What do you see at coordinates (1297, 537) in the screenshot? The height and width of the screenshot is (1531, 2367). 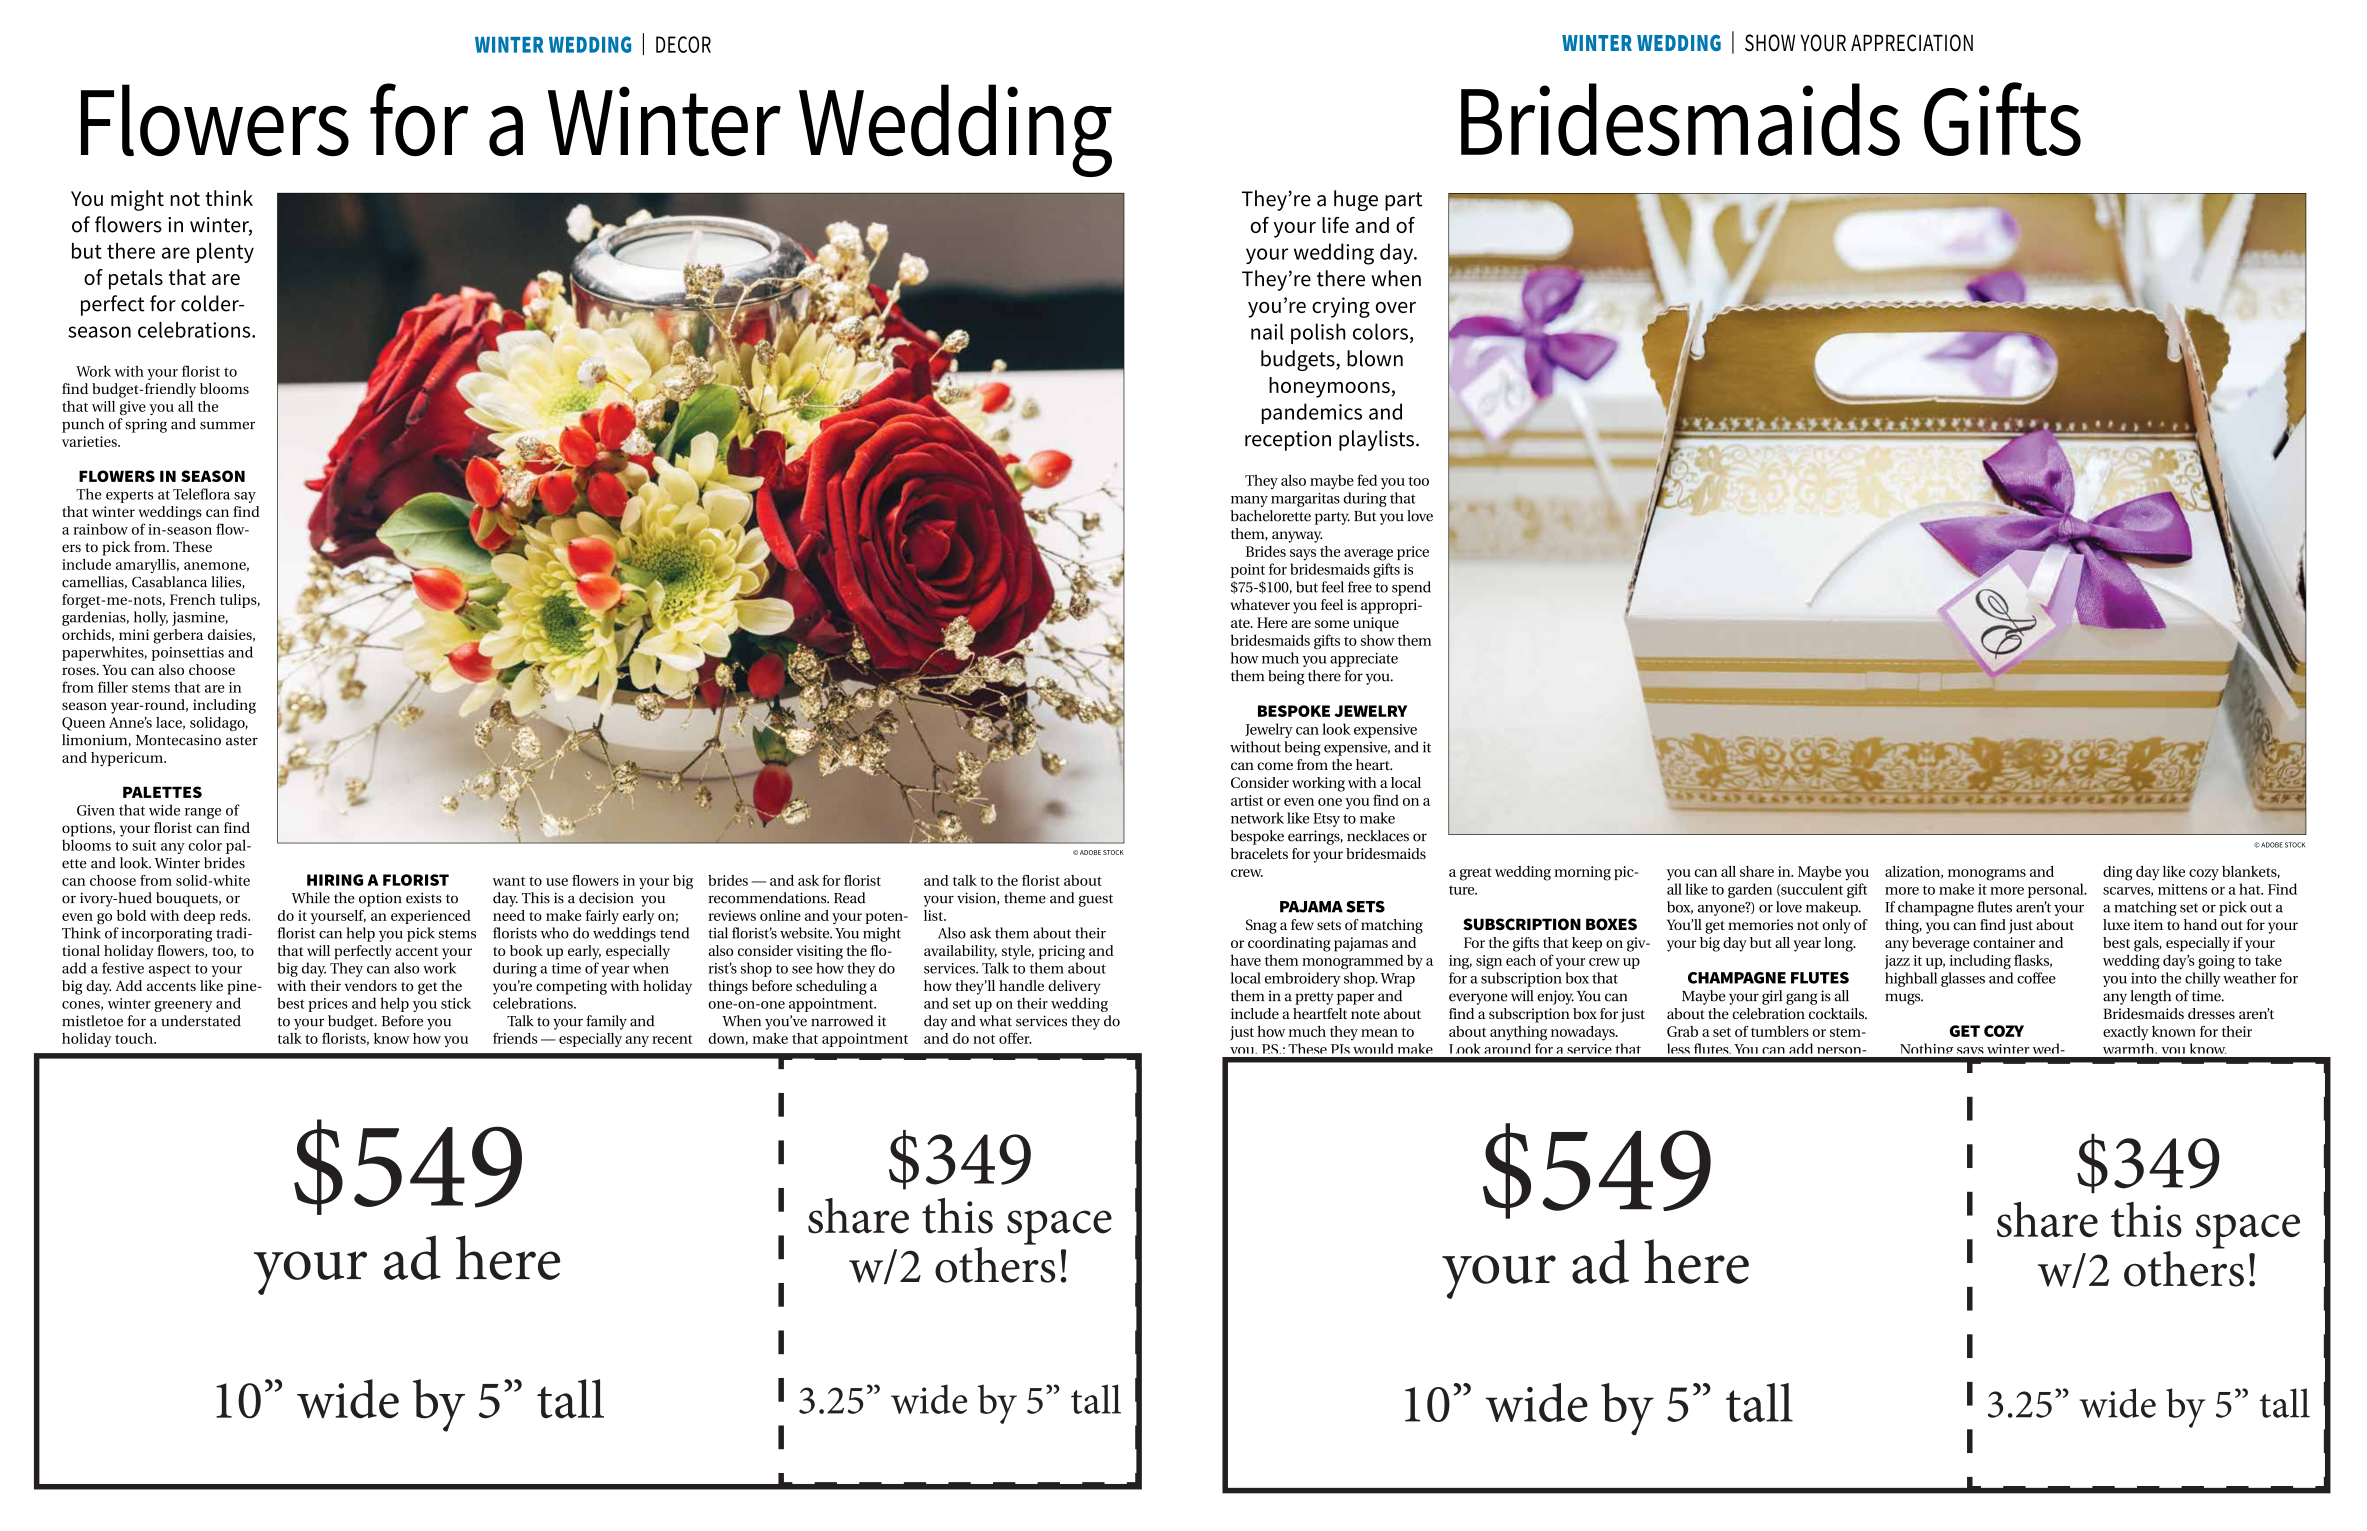 I see `anyway` at bounding box center [1297, 537].
